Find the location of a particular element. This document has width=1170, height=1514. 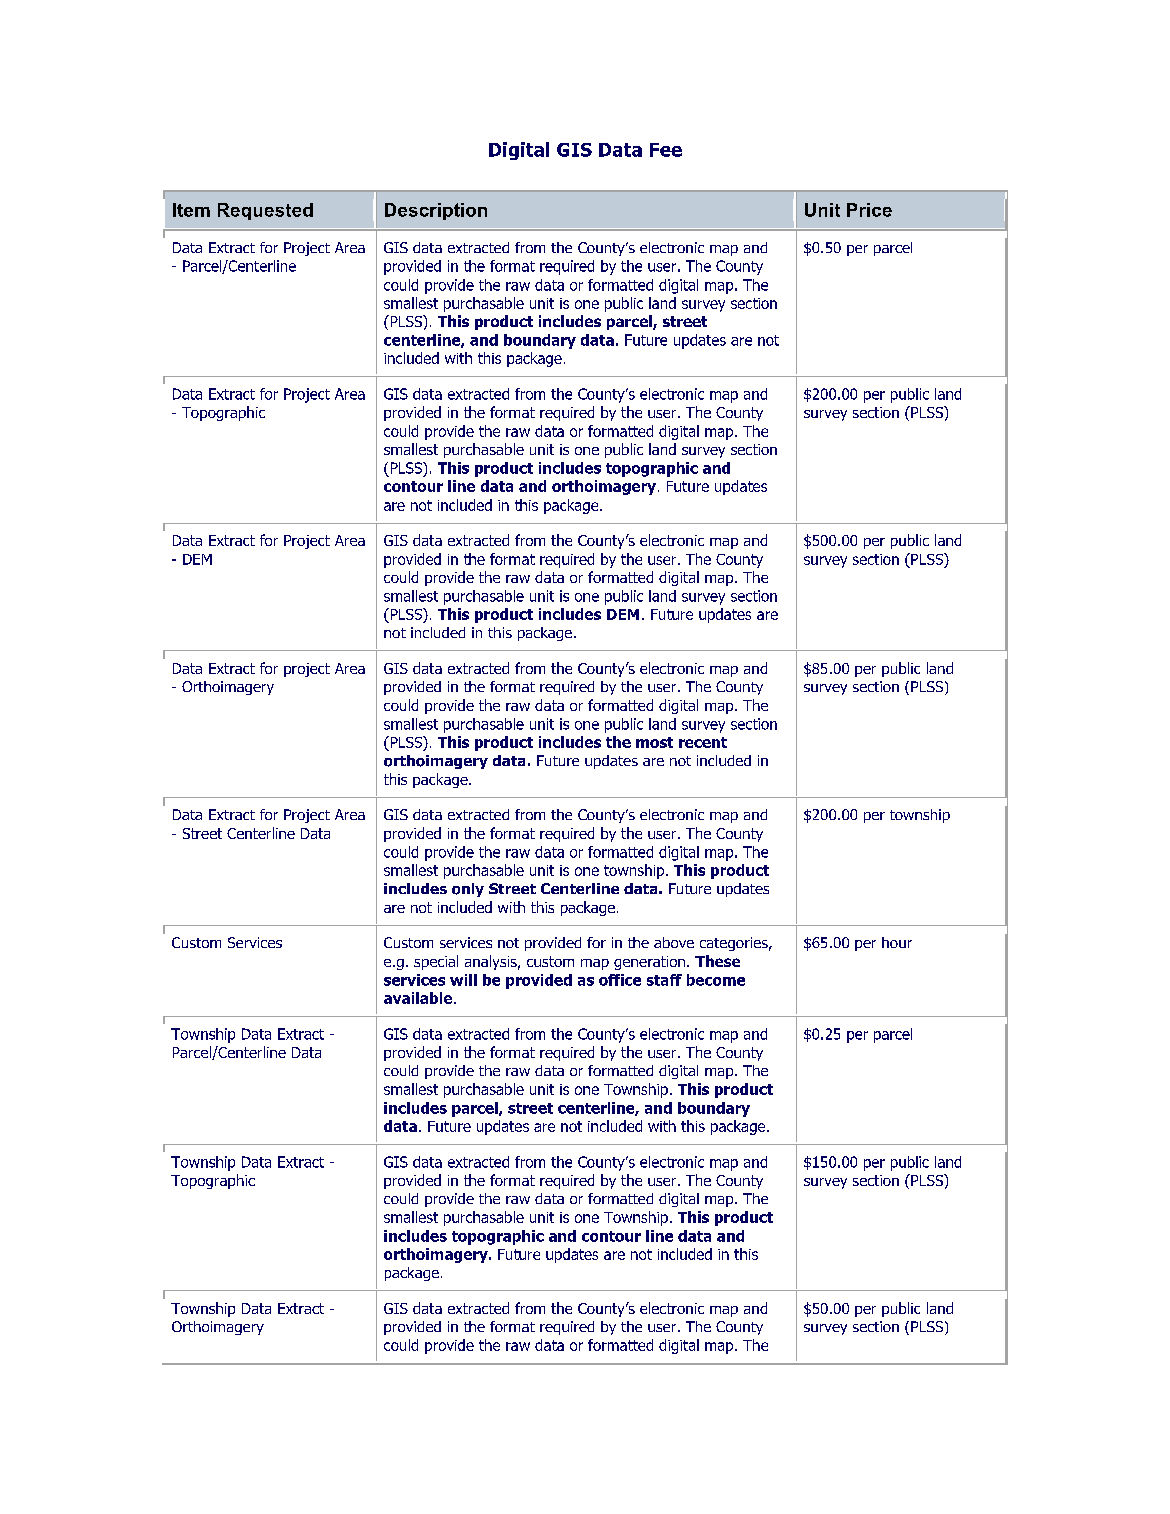

Description is located at coordinates (436, 211).
